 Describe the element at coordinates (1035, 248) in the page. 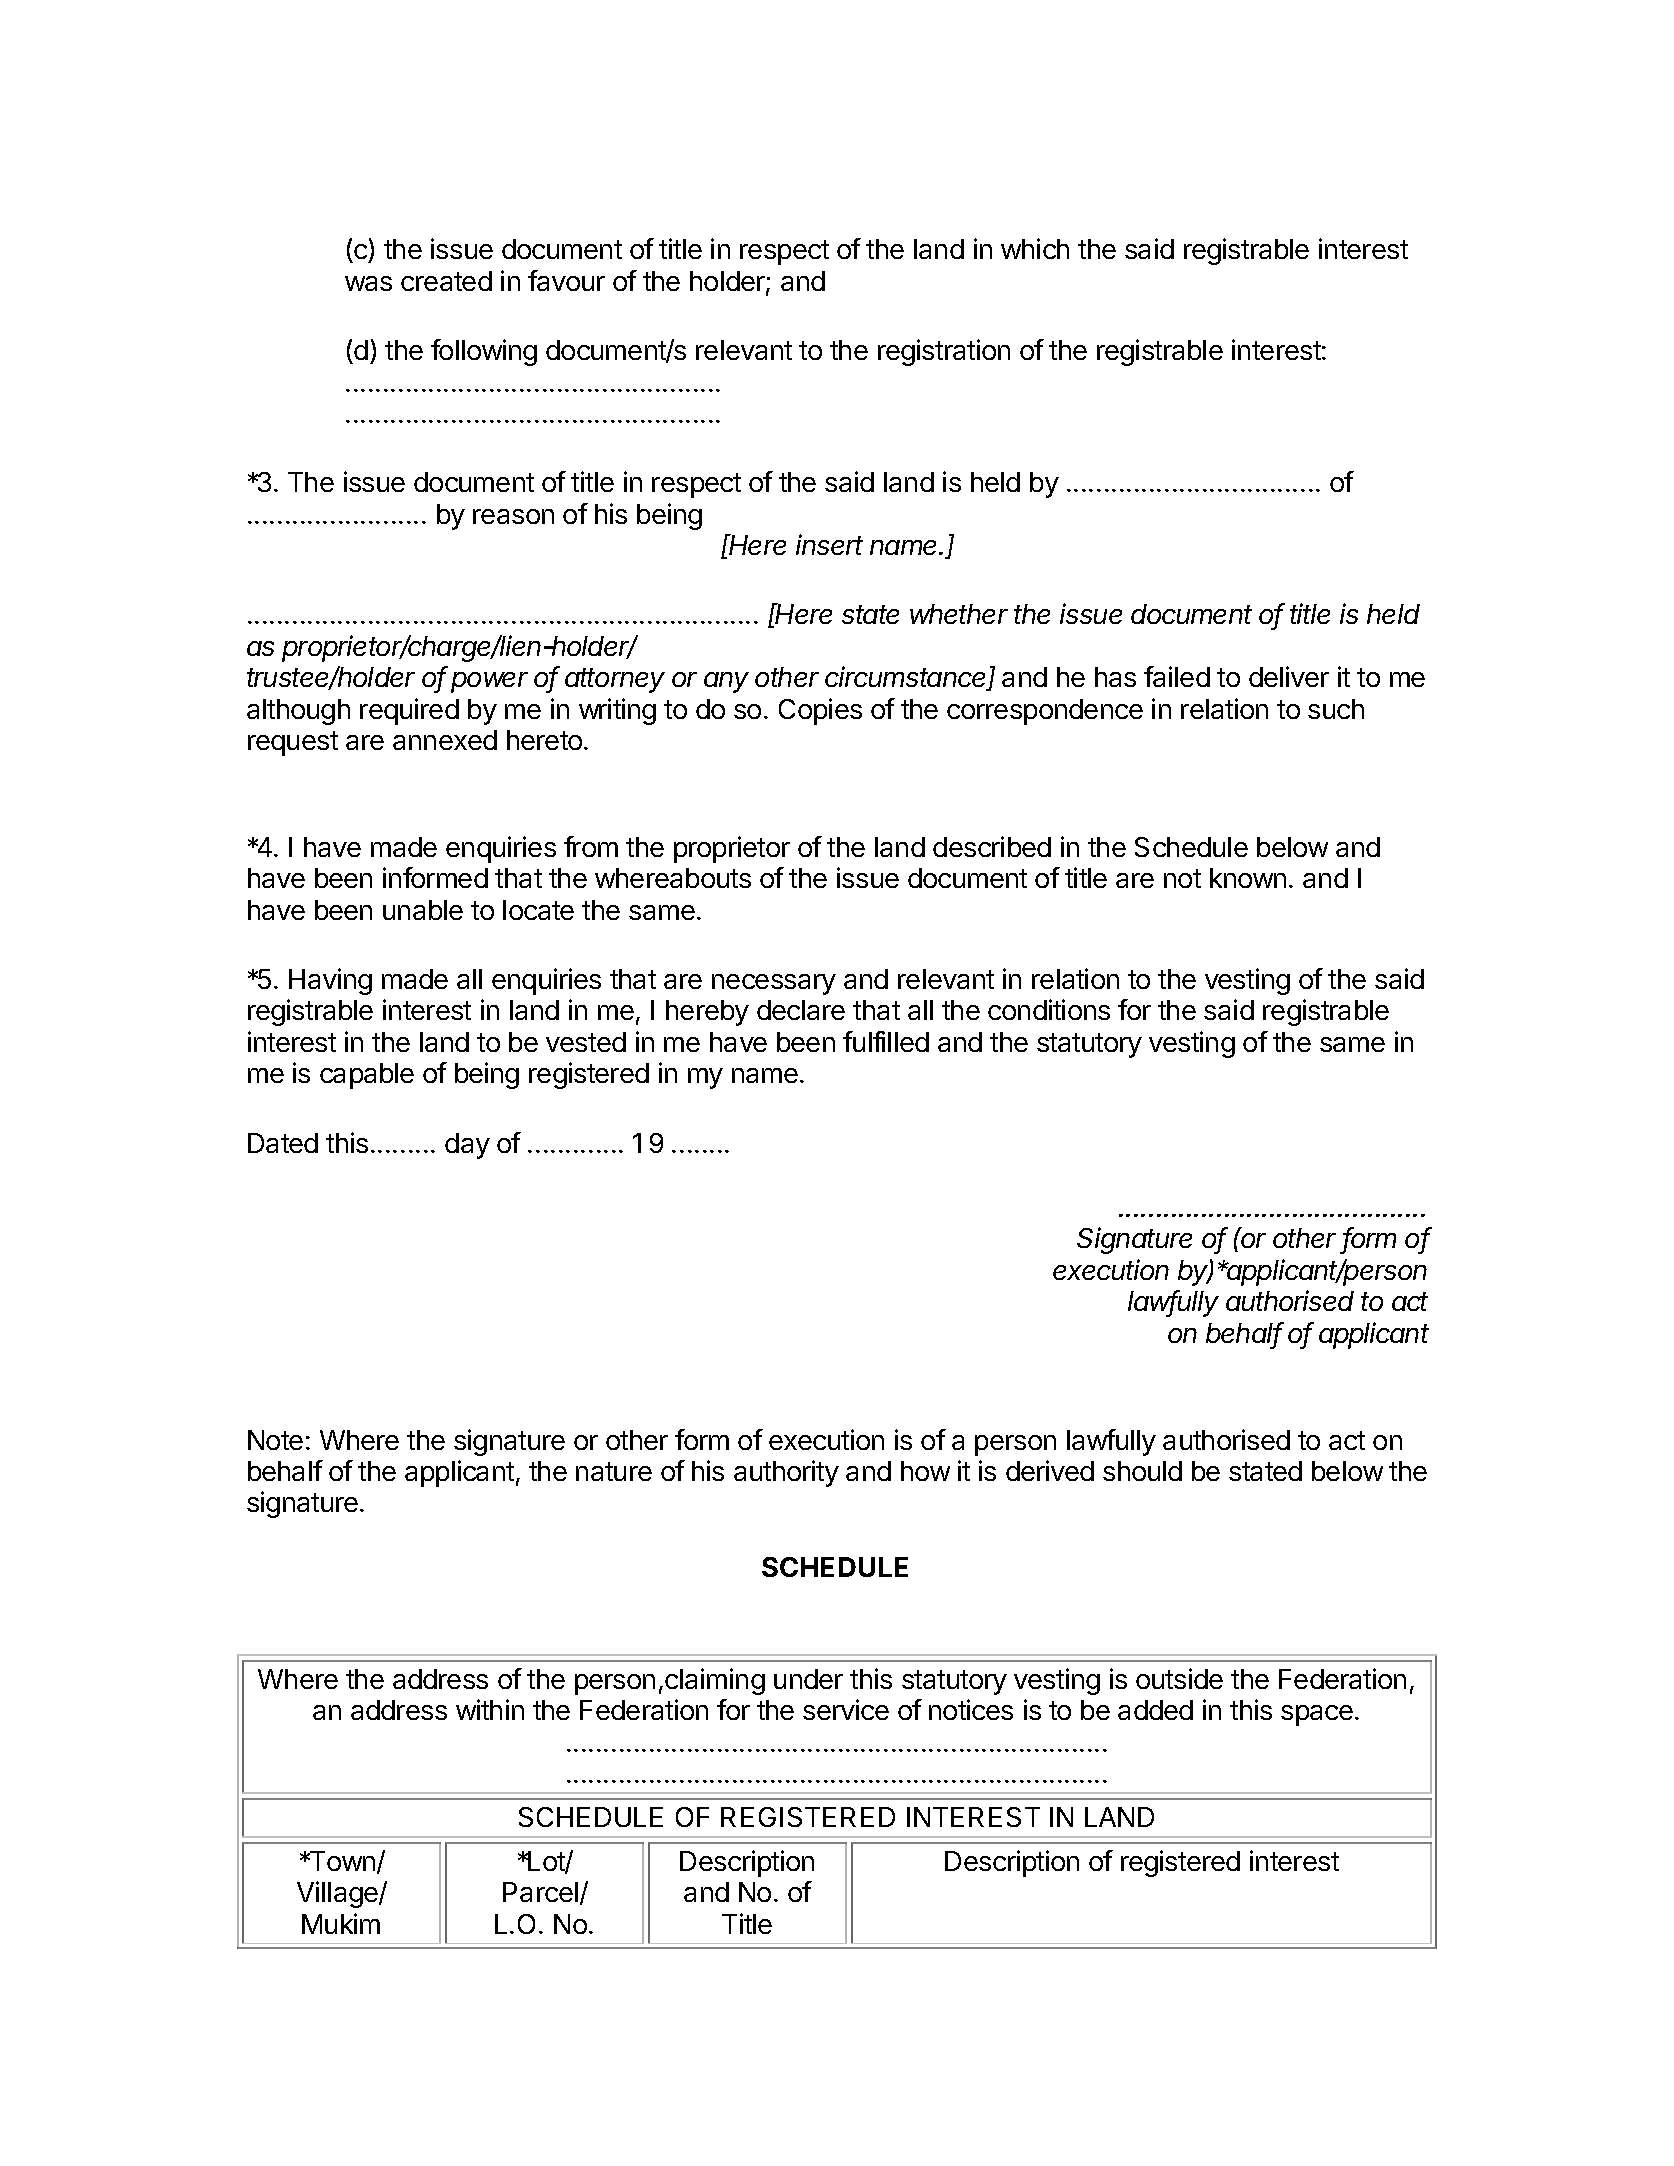

I see `which` at that location.
